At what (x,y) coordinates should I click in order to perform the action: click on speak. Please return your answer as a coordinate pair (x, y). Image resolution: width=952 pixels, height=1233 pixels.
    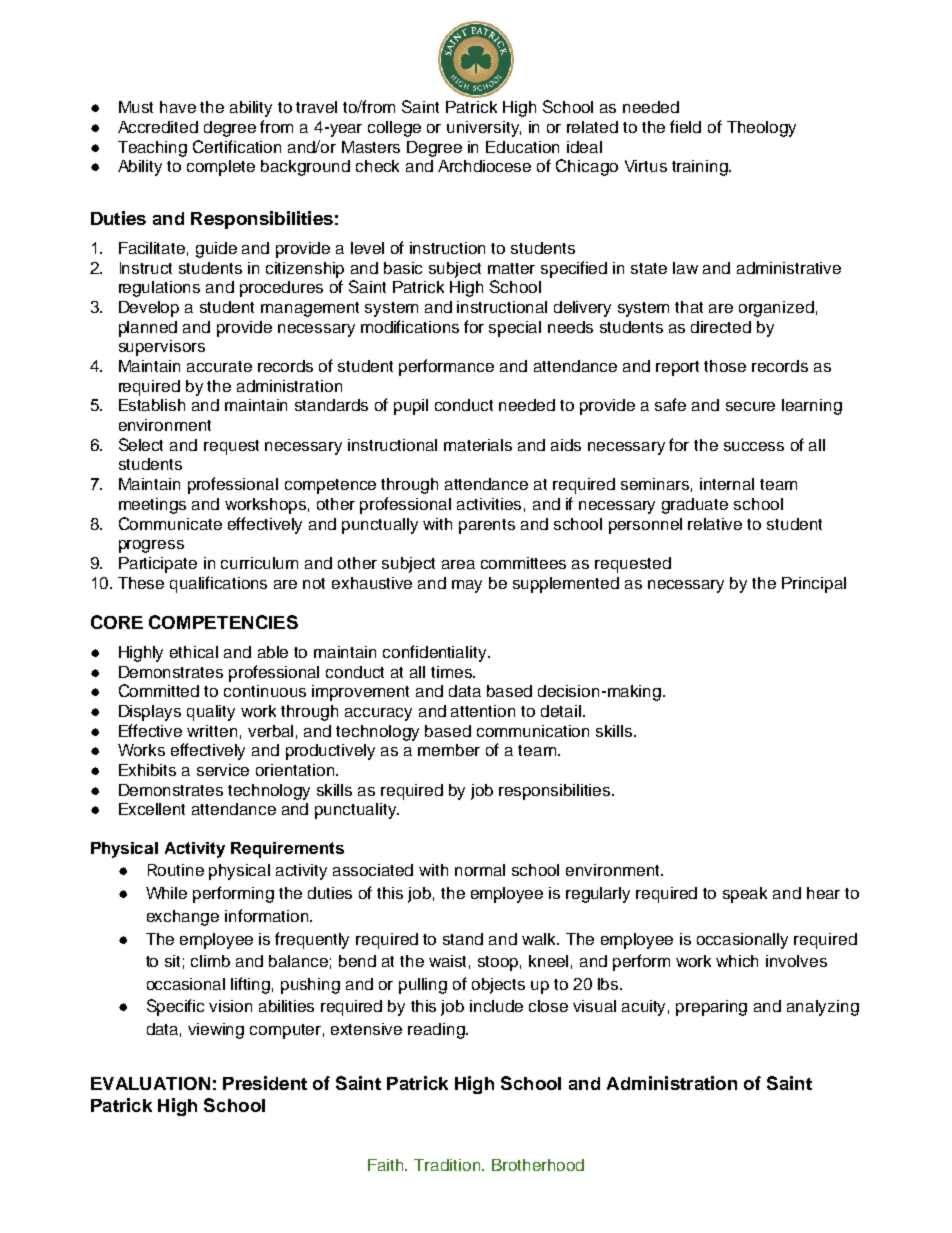
    Looking at the image, I should click on (745, 895).
